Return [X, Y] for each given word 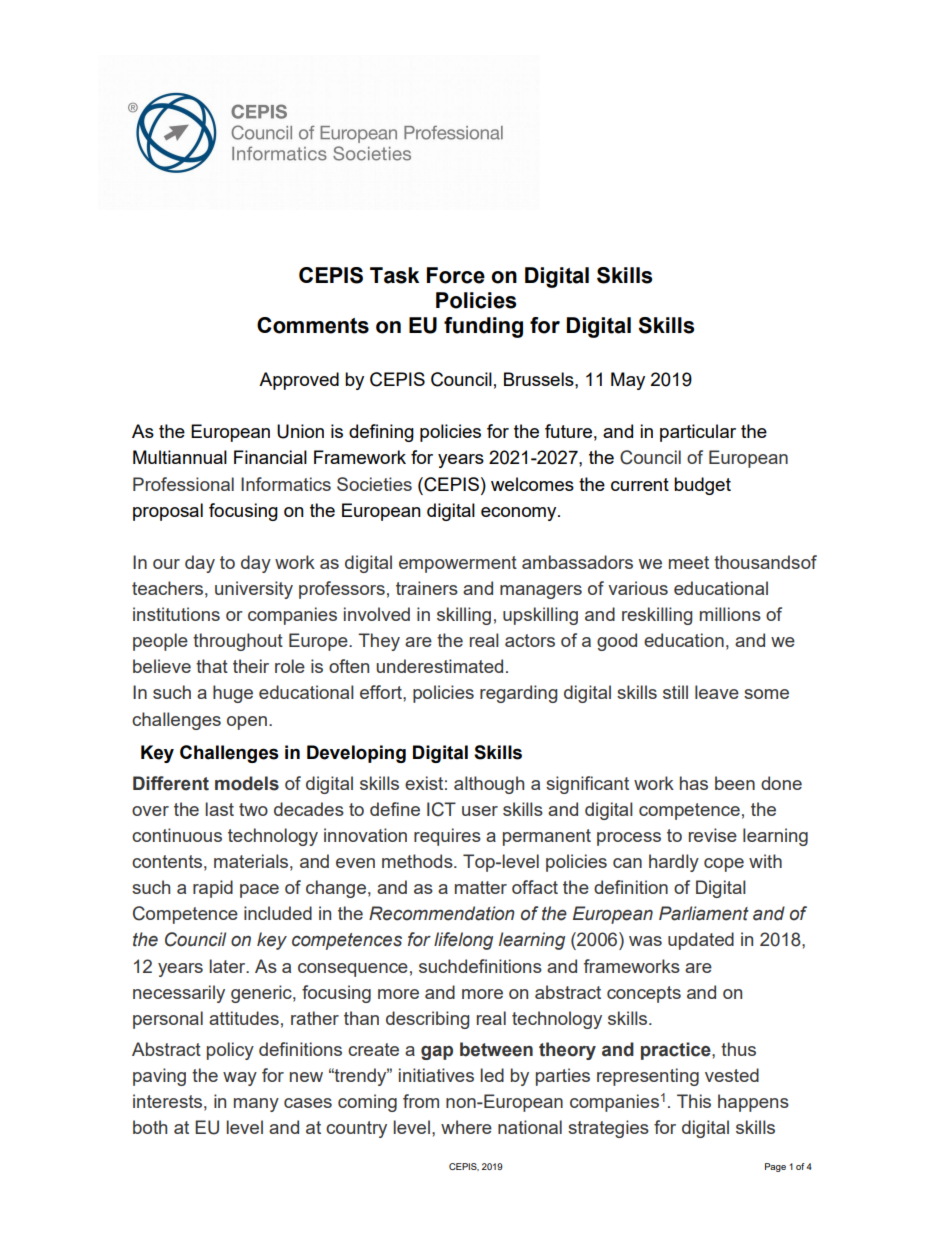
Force [456, 275]
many [256, 1105]
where [466, 1127]
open [247, 723]
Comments [313, 325]
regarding [518, 694]
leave [717, 692]
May [628, 381]
